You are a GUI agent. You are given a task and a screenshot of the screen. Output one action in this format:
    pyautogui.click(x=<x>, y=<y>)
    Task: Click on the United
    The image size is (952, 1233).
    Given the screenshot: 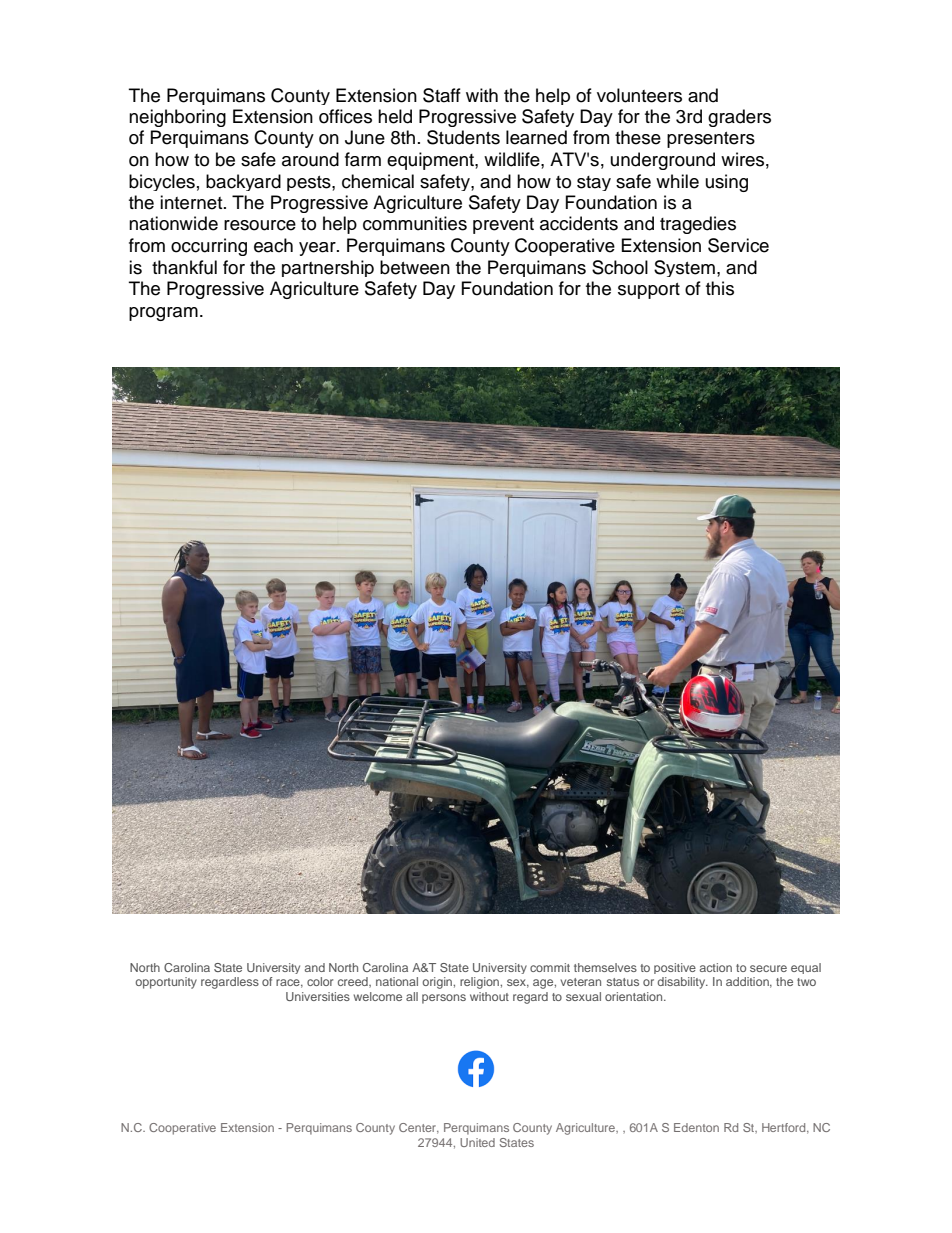 What is the action you would take?
    pyautogui.click(x=477, y=1142)
